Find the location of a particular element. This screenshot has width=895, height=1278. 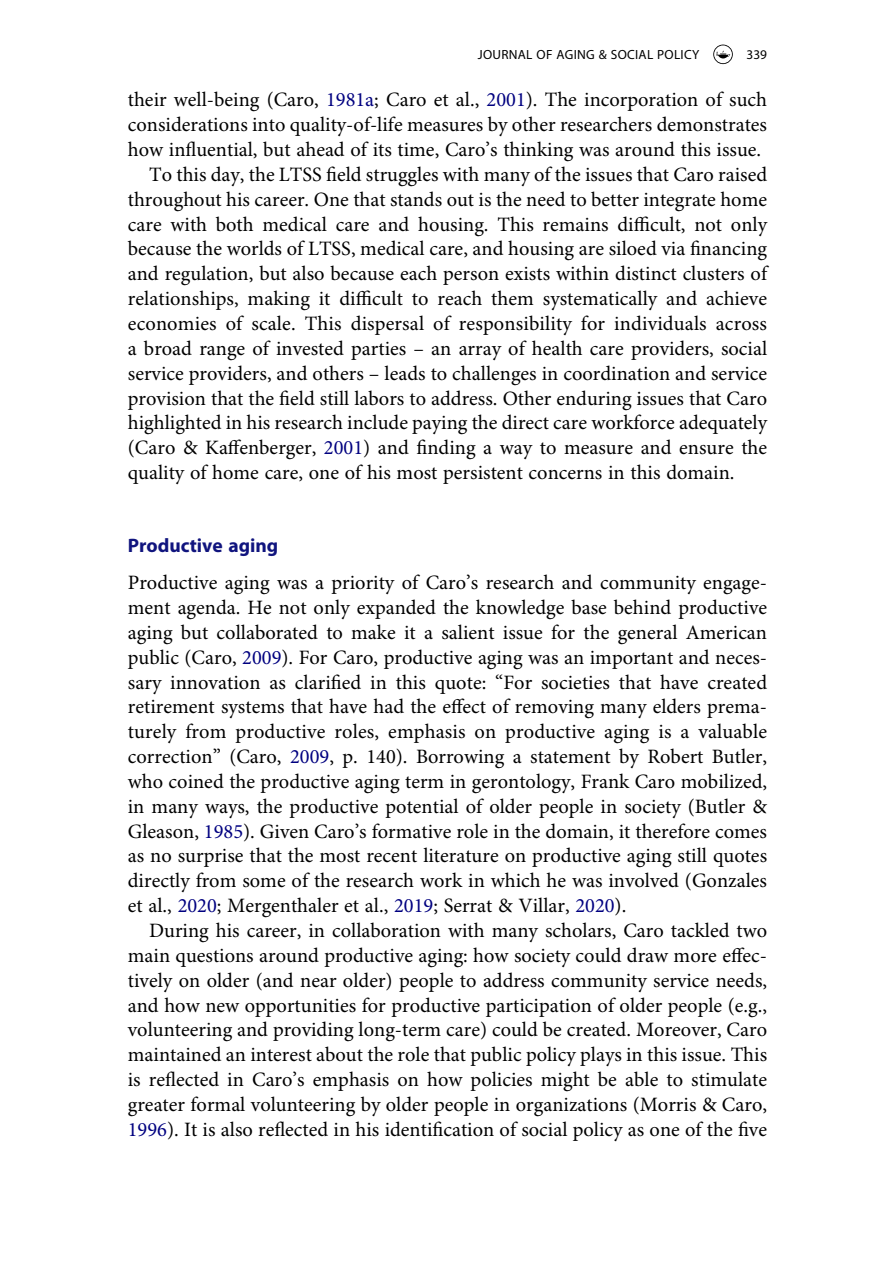

identification is located at coordinates (439, 1129).
